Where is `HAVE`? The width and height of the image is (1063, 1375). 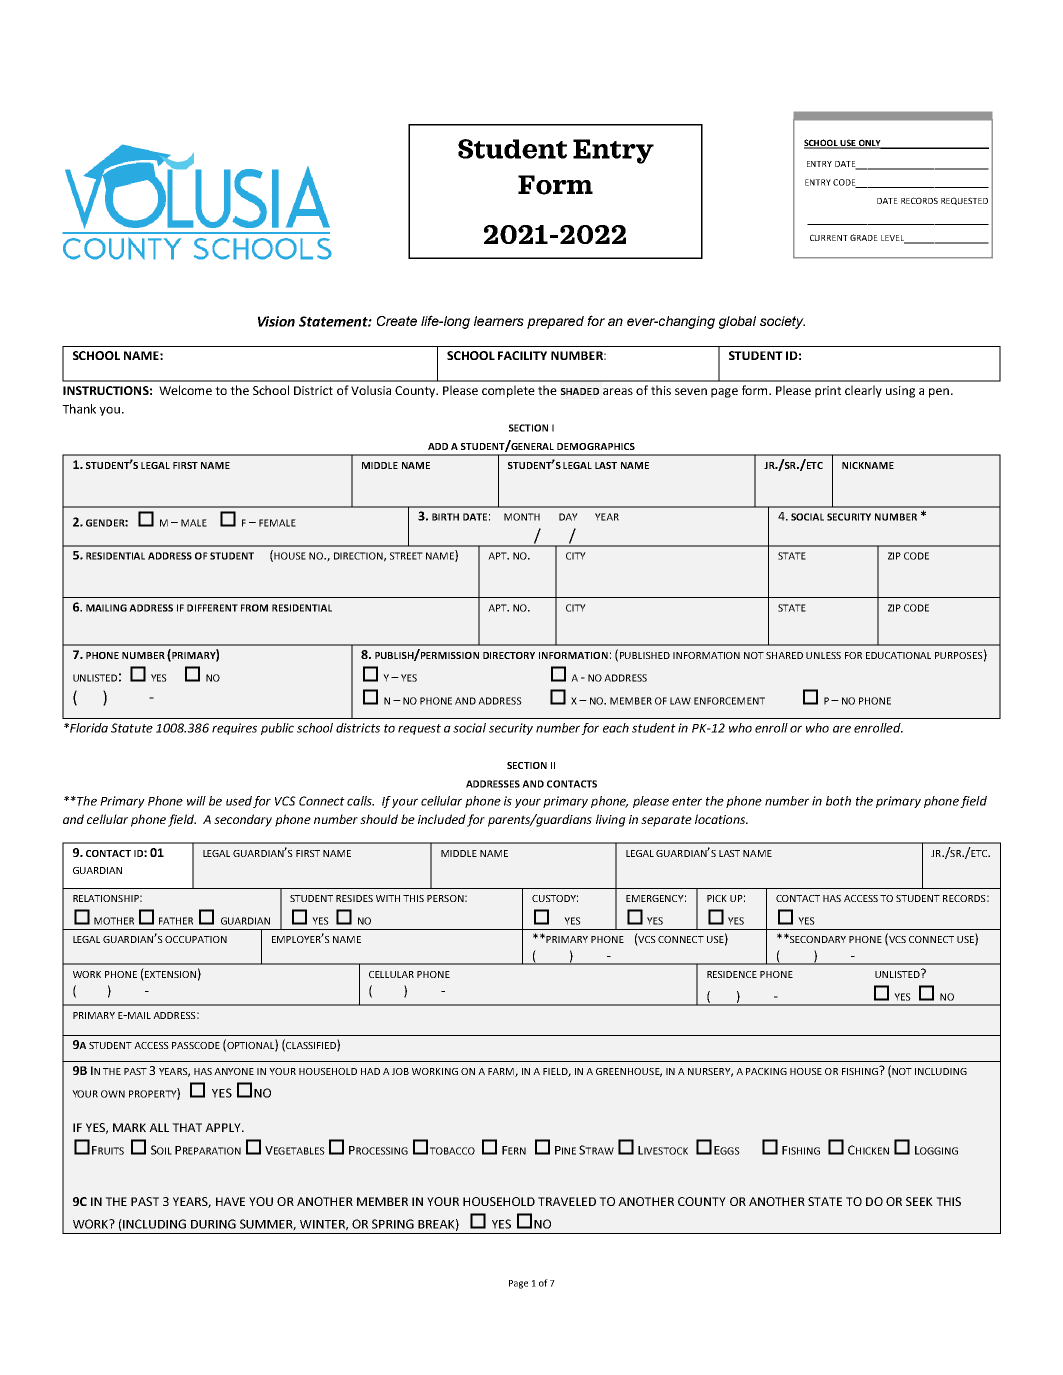
HAVE is located at coordinates (230, 1201).
